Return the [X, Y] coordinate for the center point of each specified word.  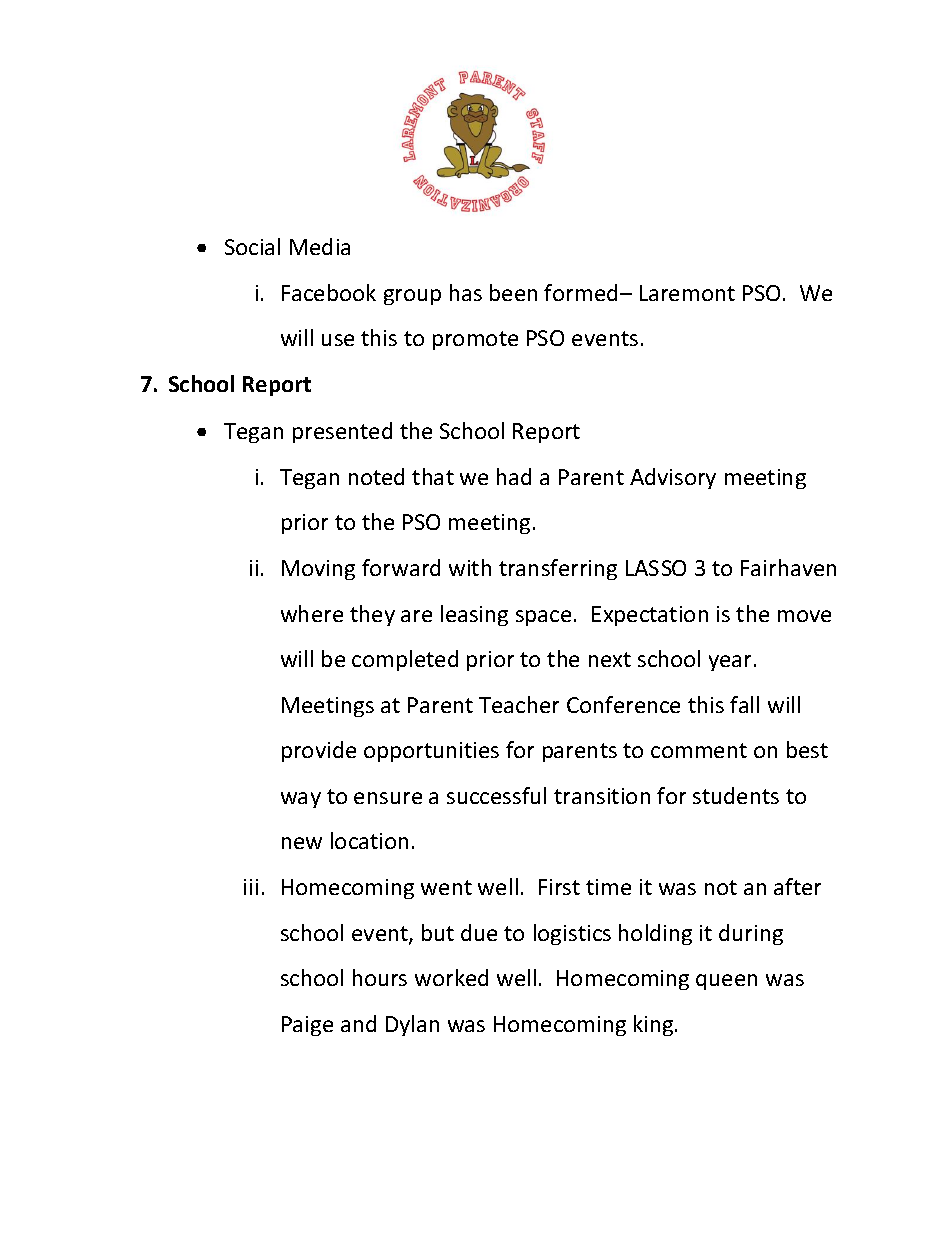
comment [699, 750]
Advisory [673, 478]
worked [451, 977]
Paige [307, 1026]
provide [319, 751]
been [513, 292]
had [514, 476]
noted [376, 476]
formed [580, 292]
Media [320, 246]
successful [496, 795]
